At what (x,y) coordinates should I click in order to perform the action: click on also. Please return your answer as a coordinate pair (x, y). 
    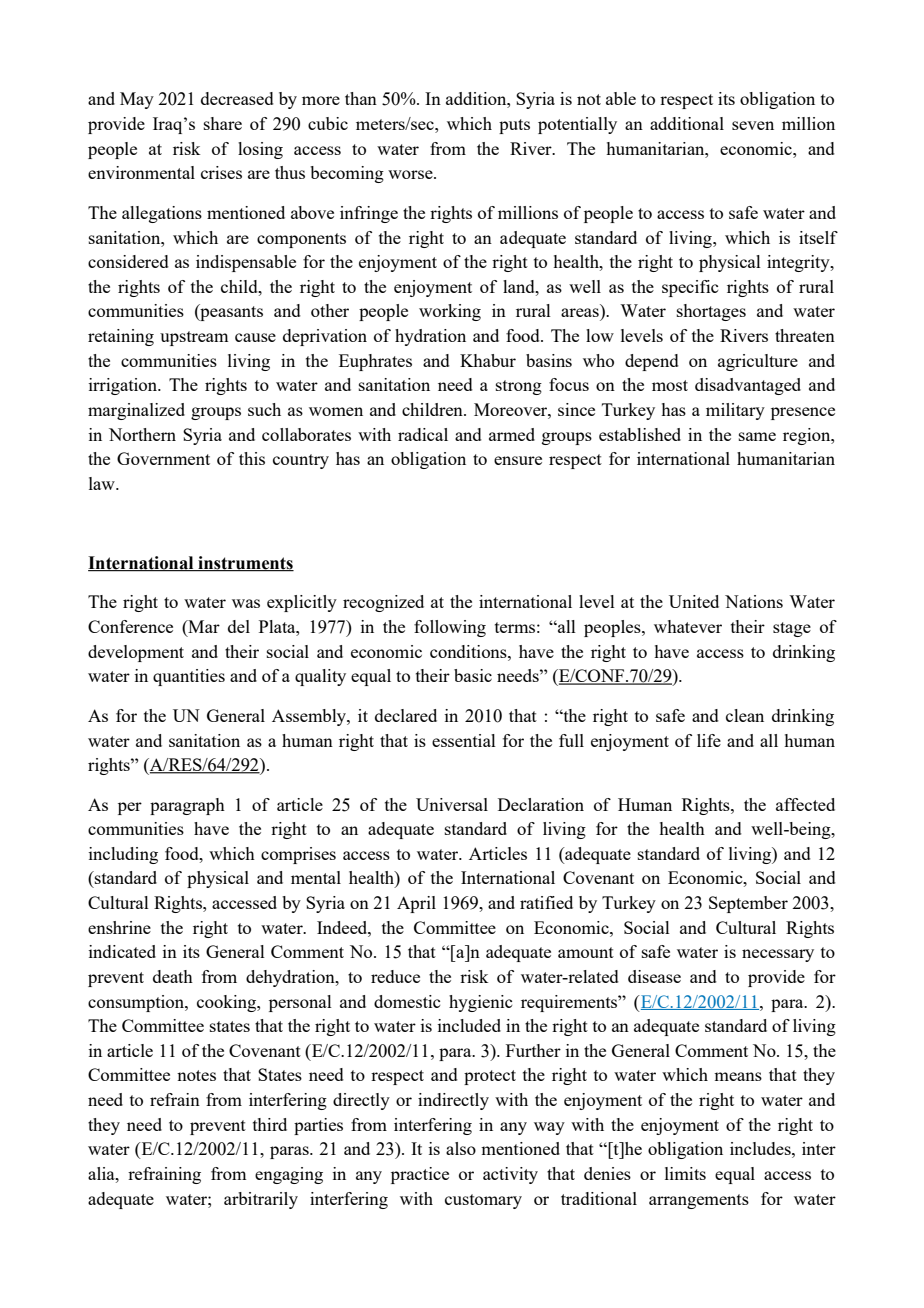
    Looking at the image, I should click on (461, 1148).
